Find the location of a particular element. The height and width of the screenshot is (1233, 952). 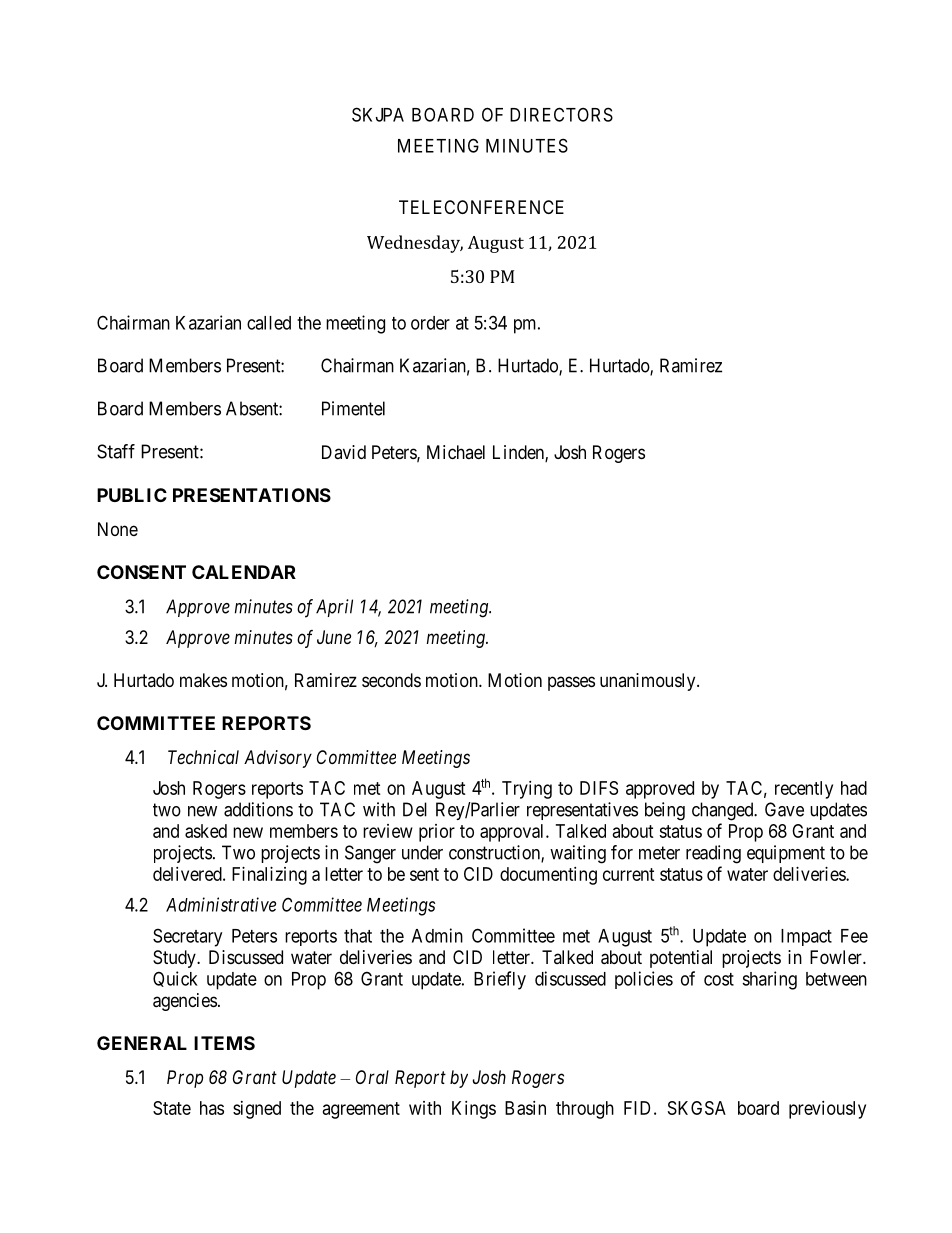

Michael is located at coordinates (456, 452).
